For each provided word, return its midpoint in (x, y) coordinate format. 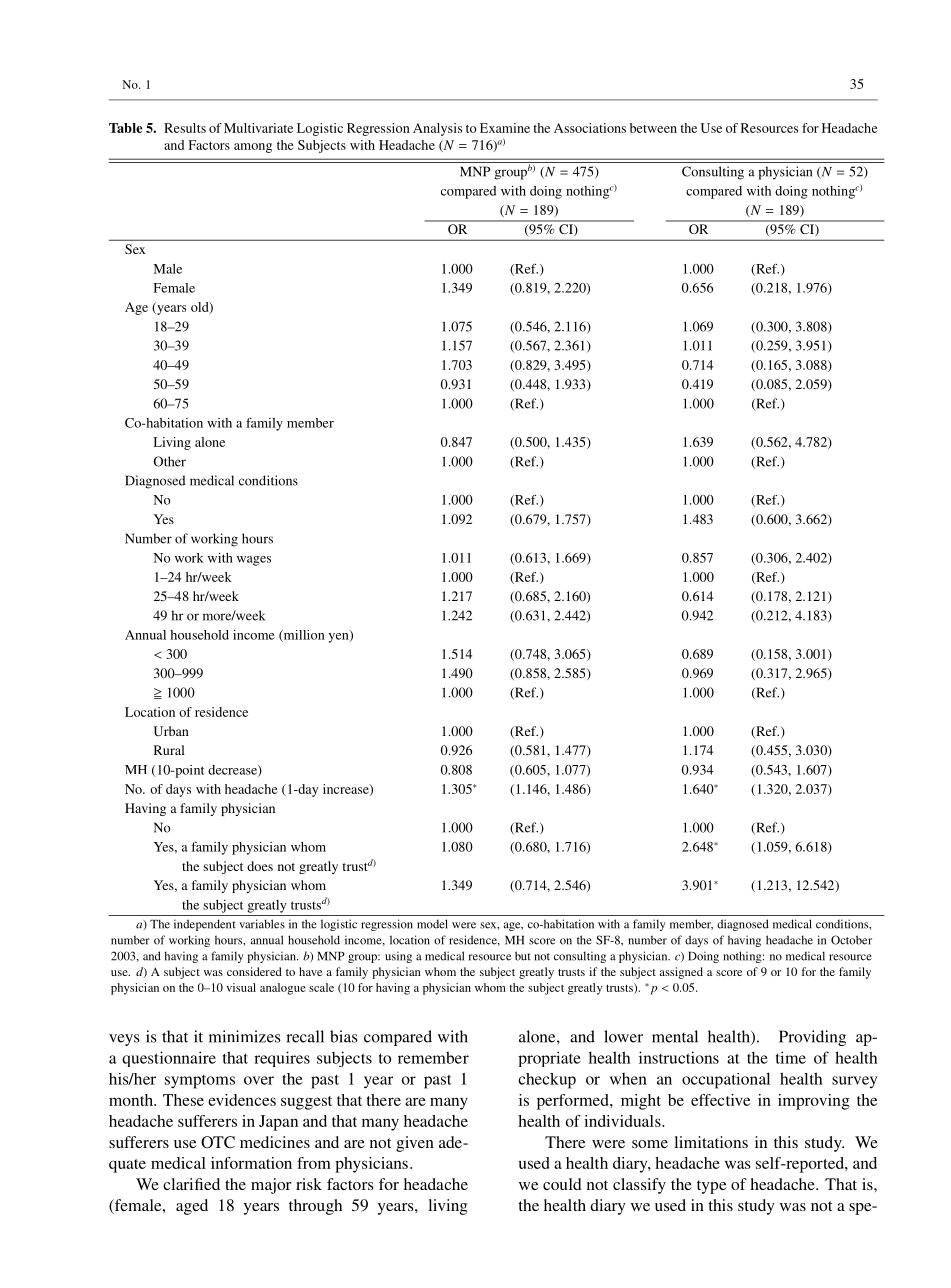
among (253, 148)
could (562, 1184)
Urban (171, 731)
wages (254, 561)
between (653, 128)
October (851, 940)
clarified (191, 1184)
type (711, 1187)
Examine (505, 128)
